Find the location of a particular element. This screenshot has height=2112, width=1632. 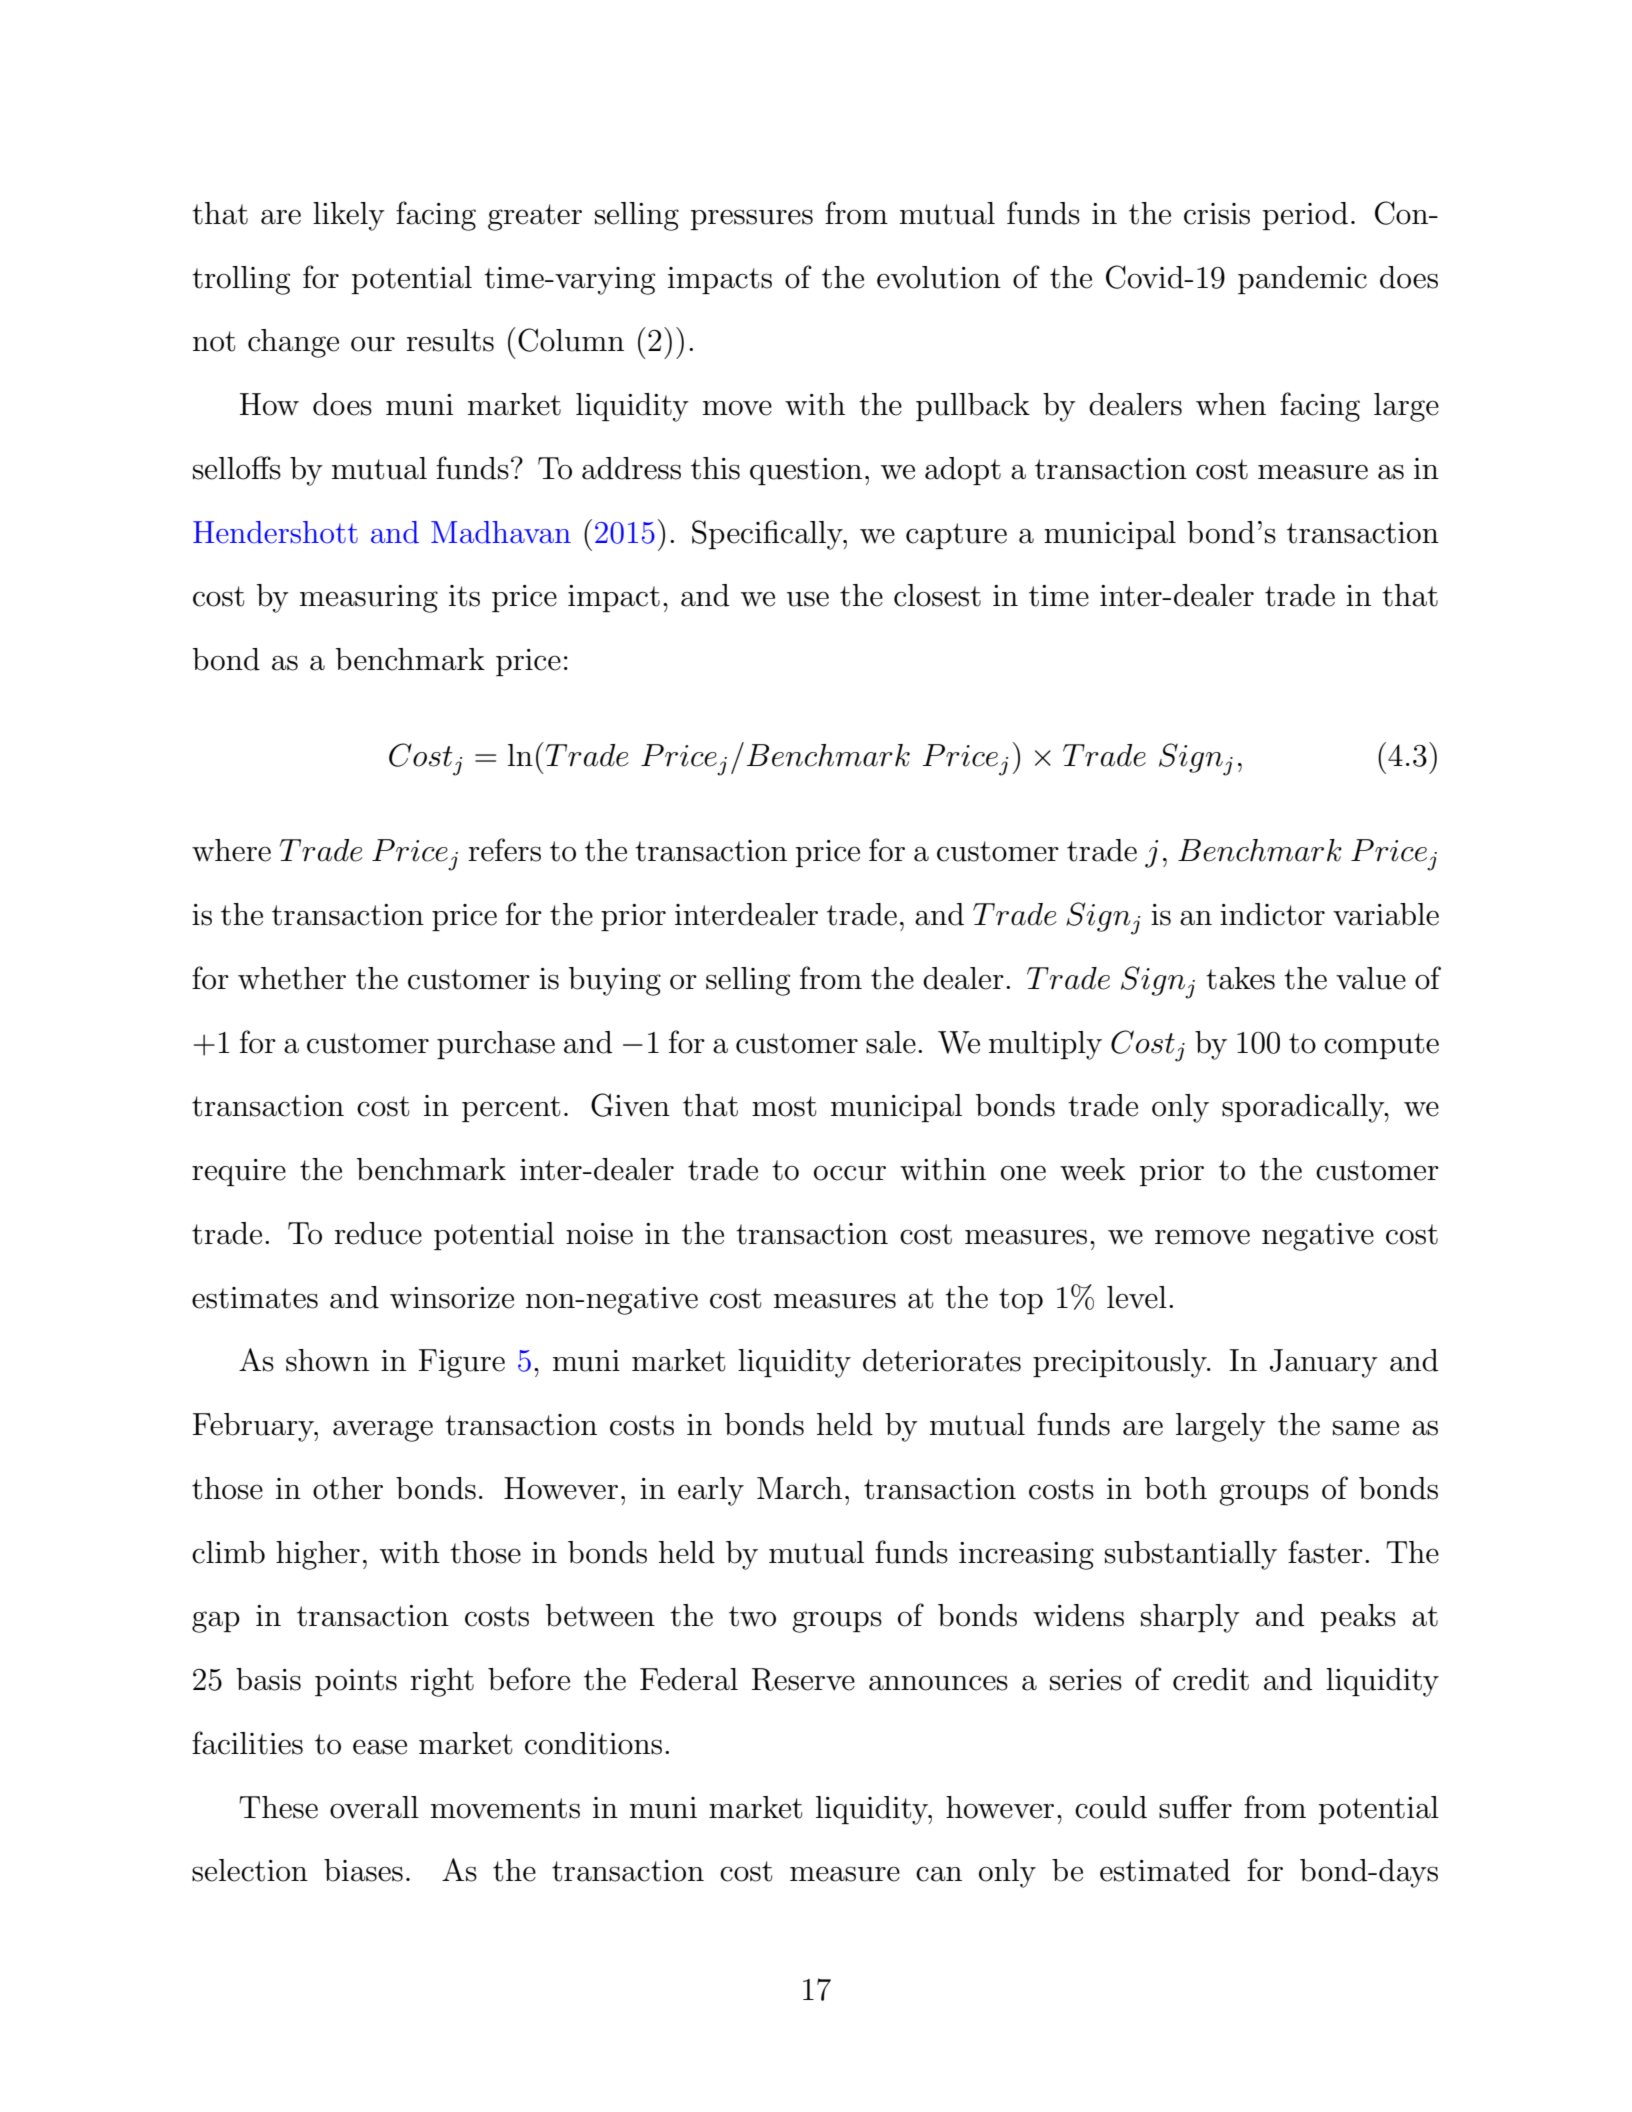

can is located at coordinates (939, 1874).
